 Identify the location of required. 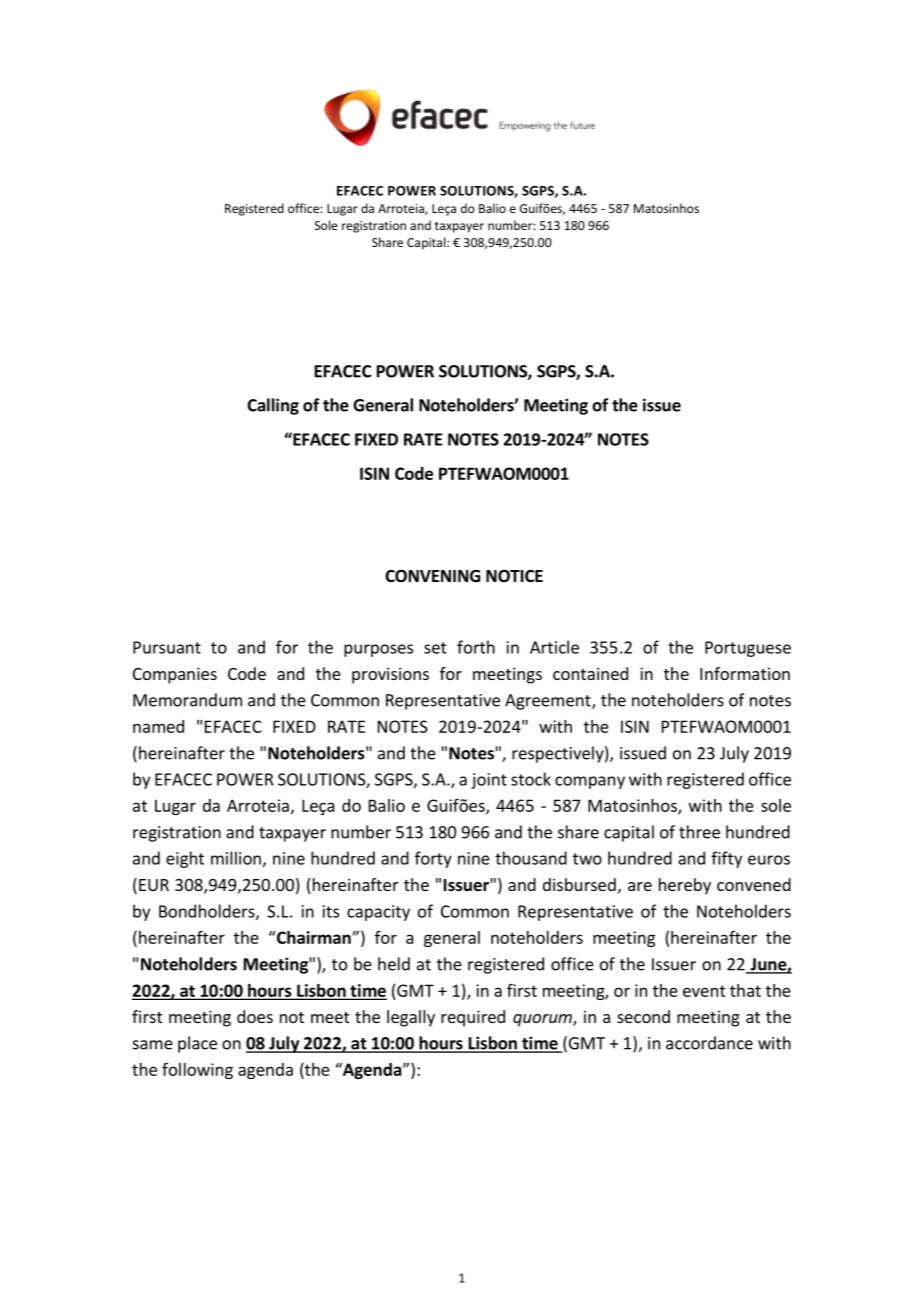
(473, 1018).
